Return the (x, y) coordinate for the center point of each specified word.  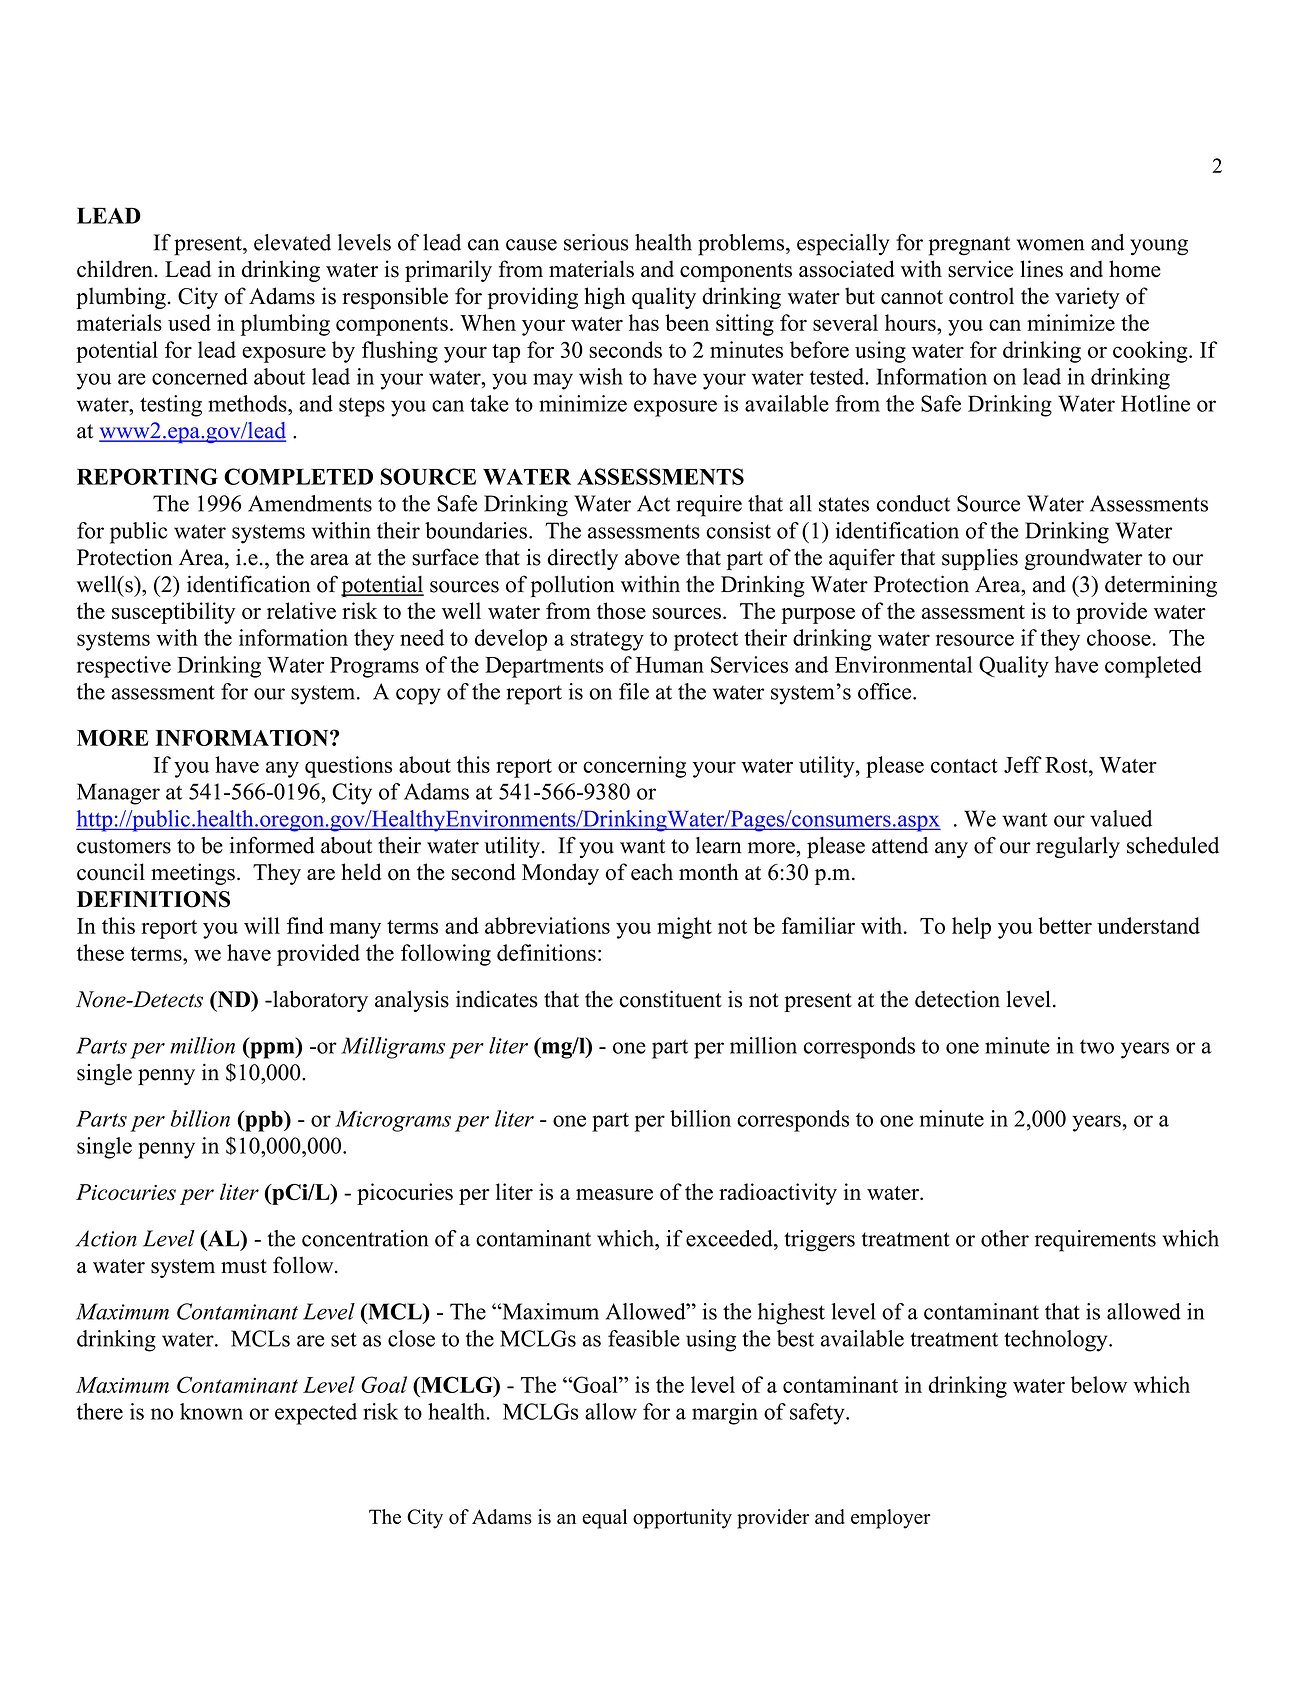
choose (1119, 637)
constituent (671, 999)
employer (891, 1519)
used (189, 322)
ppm (272, 1050)
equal (604, 1519)
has (644, 322)
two (1097, 1046)
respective (124, 667)
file (634, 691)
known (211, 1411)
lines (1042, 269)
